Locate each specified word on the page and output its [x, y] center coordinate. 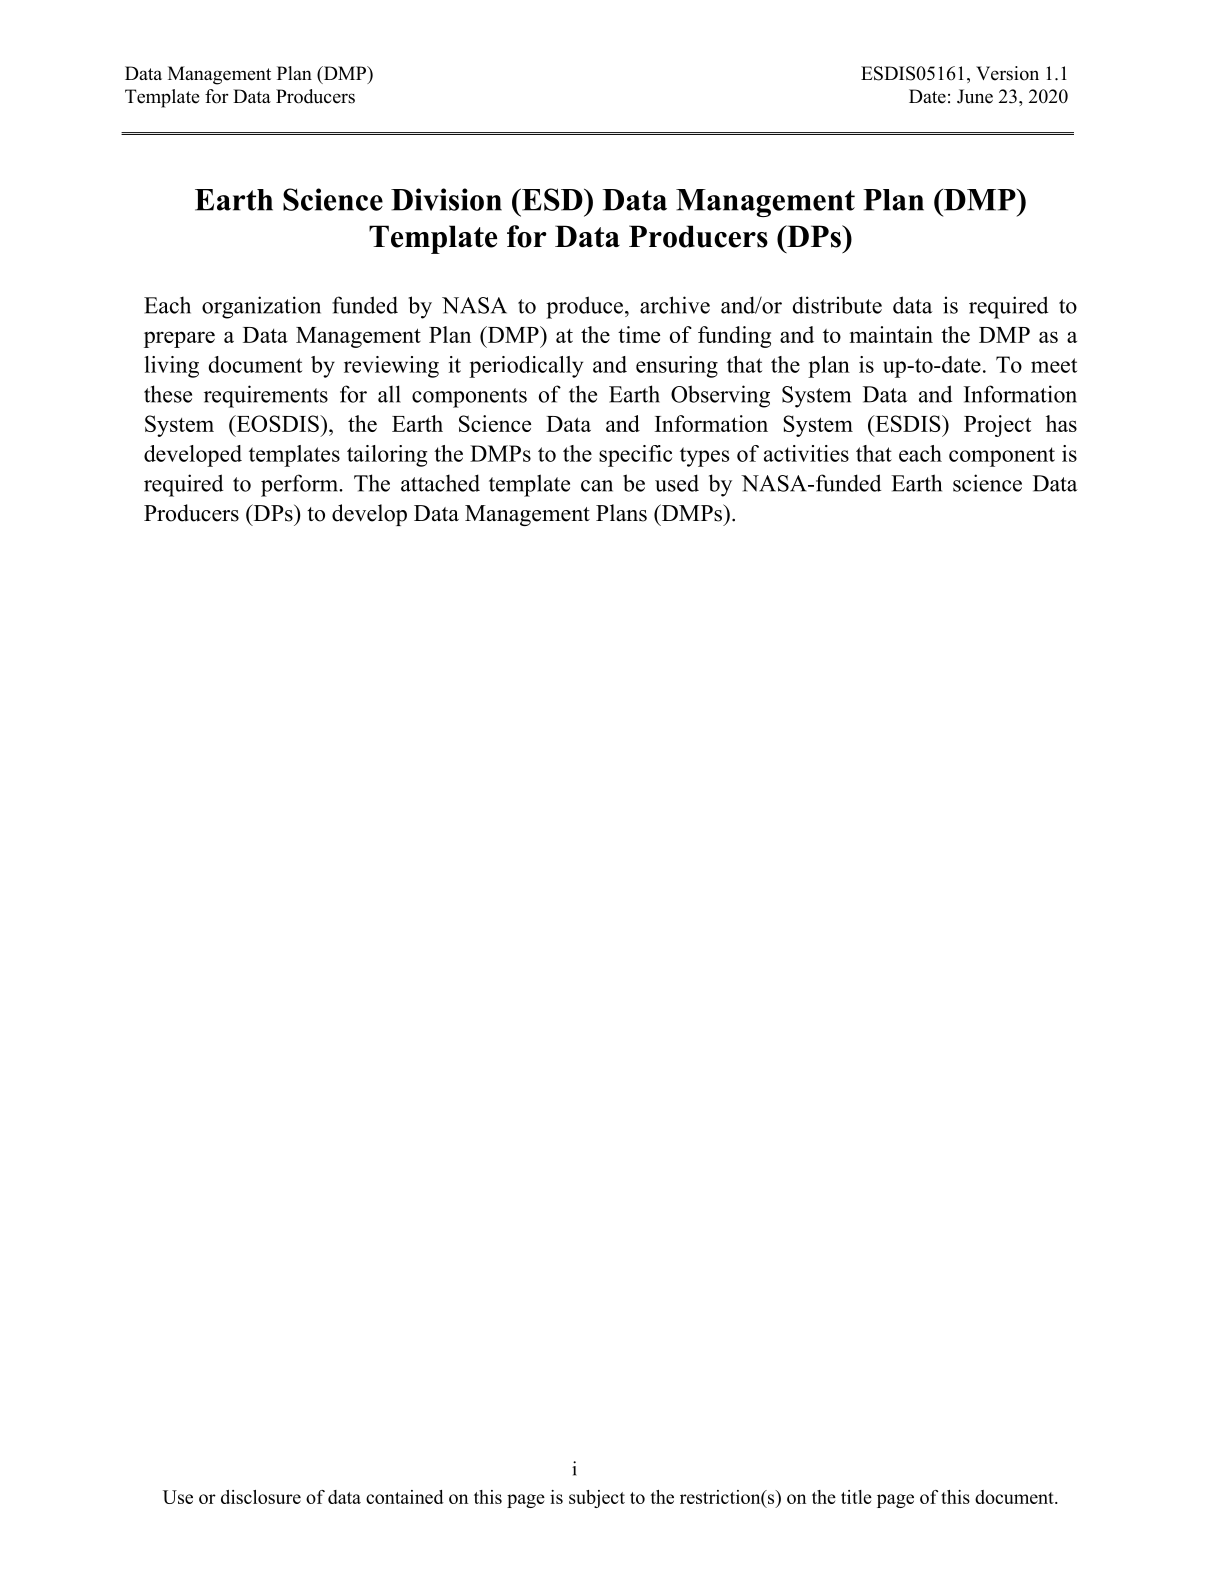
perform [300, 485]
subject [597, 1499]
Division [446, 199]
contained [405, 1497]
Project [997, 426]
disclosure [261, 1497]
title [856, 1497]
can [597, 486]
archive [675, 305]
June [975, 96]
